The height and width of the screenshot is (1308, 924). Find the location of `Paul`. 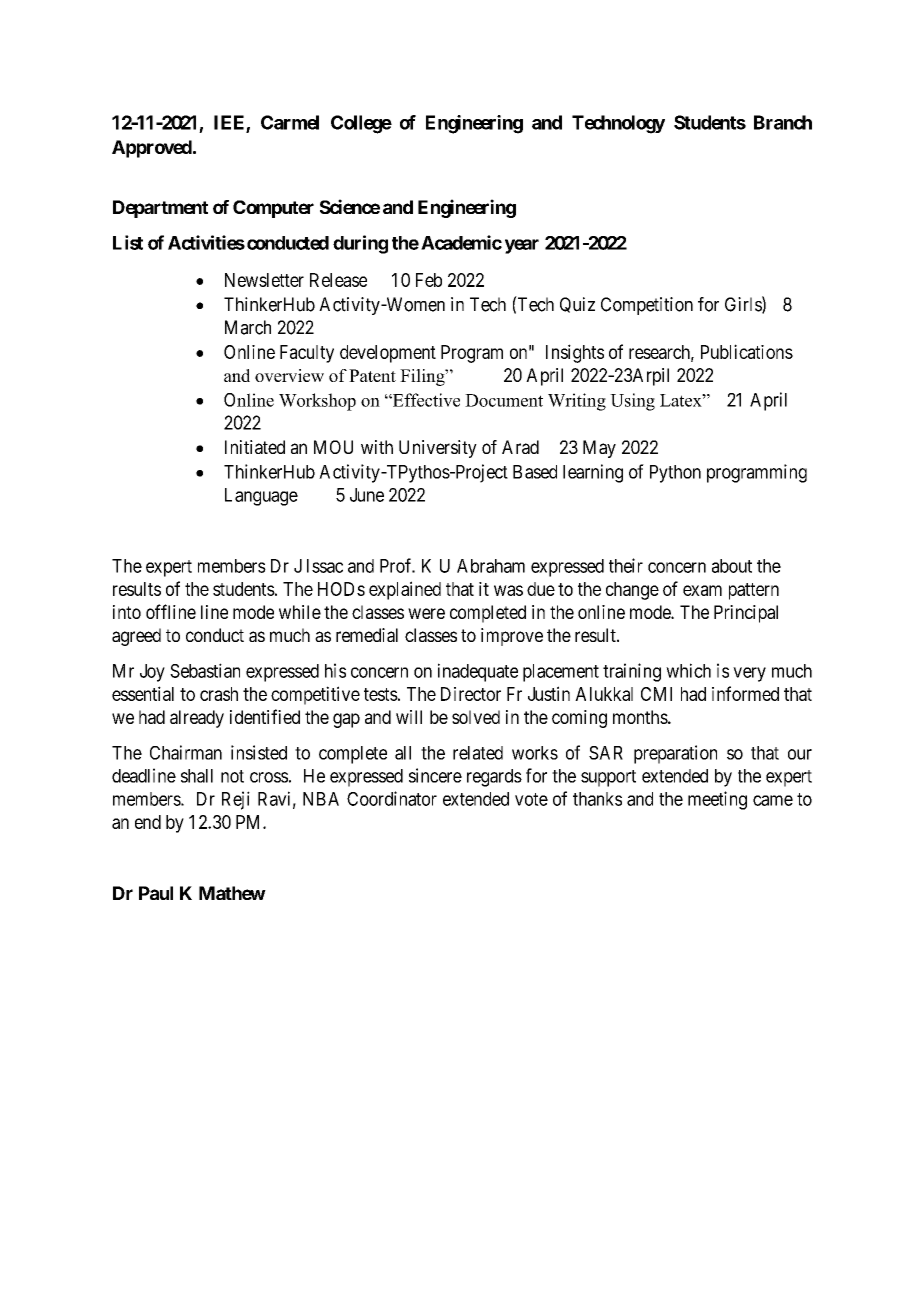

Paul is located at coordinates (156, 893).
